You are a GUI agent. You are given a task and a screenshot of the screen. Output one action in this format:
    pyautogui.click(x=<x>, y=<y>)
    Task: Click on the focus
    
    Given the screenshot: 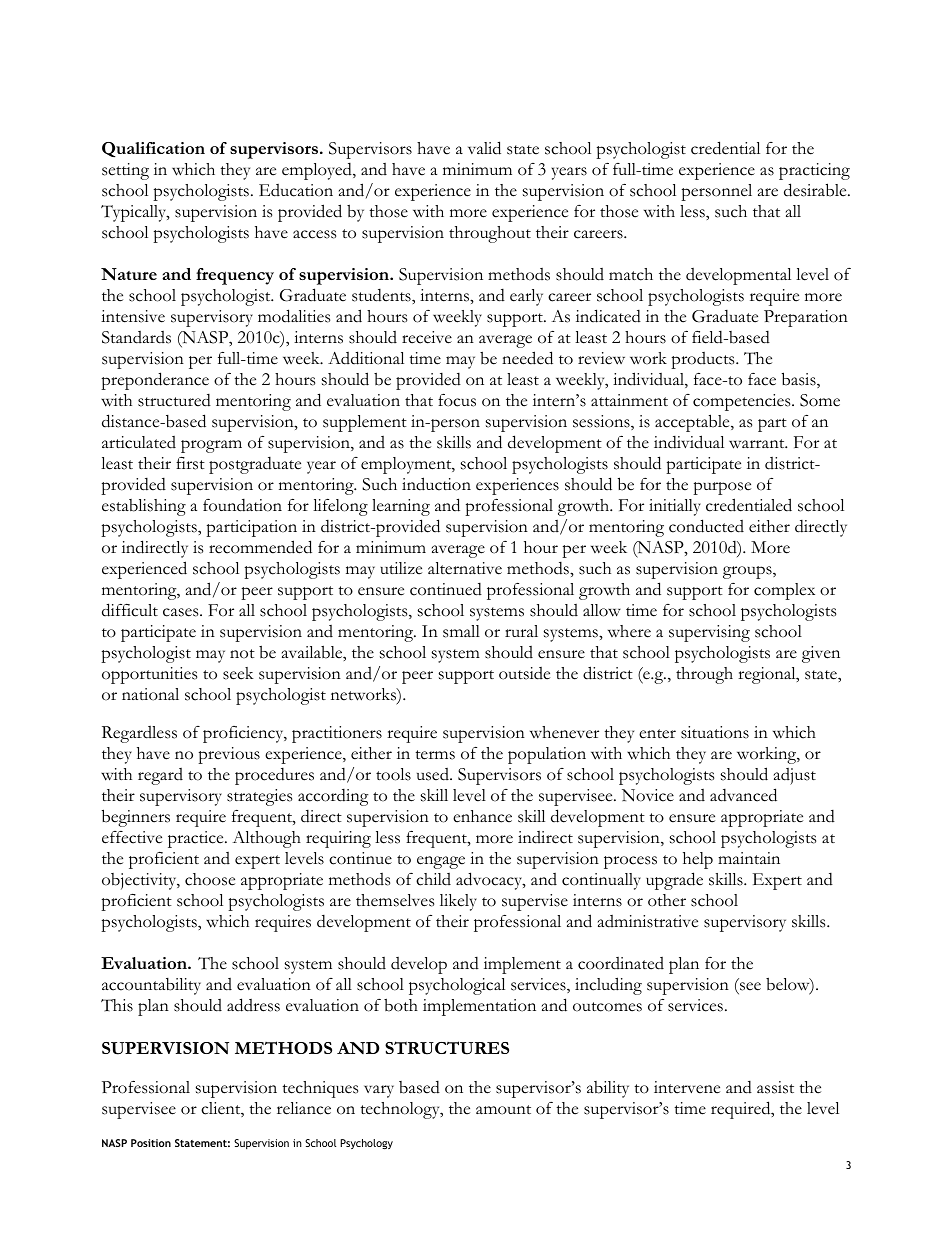 What is the action you would take?
    pyautogui.click(x=457, y=400)
